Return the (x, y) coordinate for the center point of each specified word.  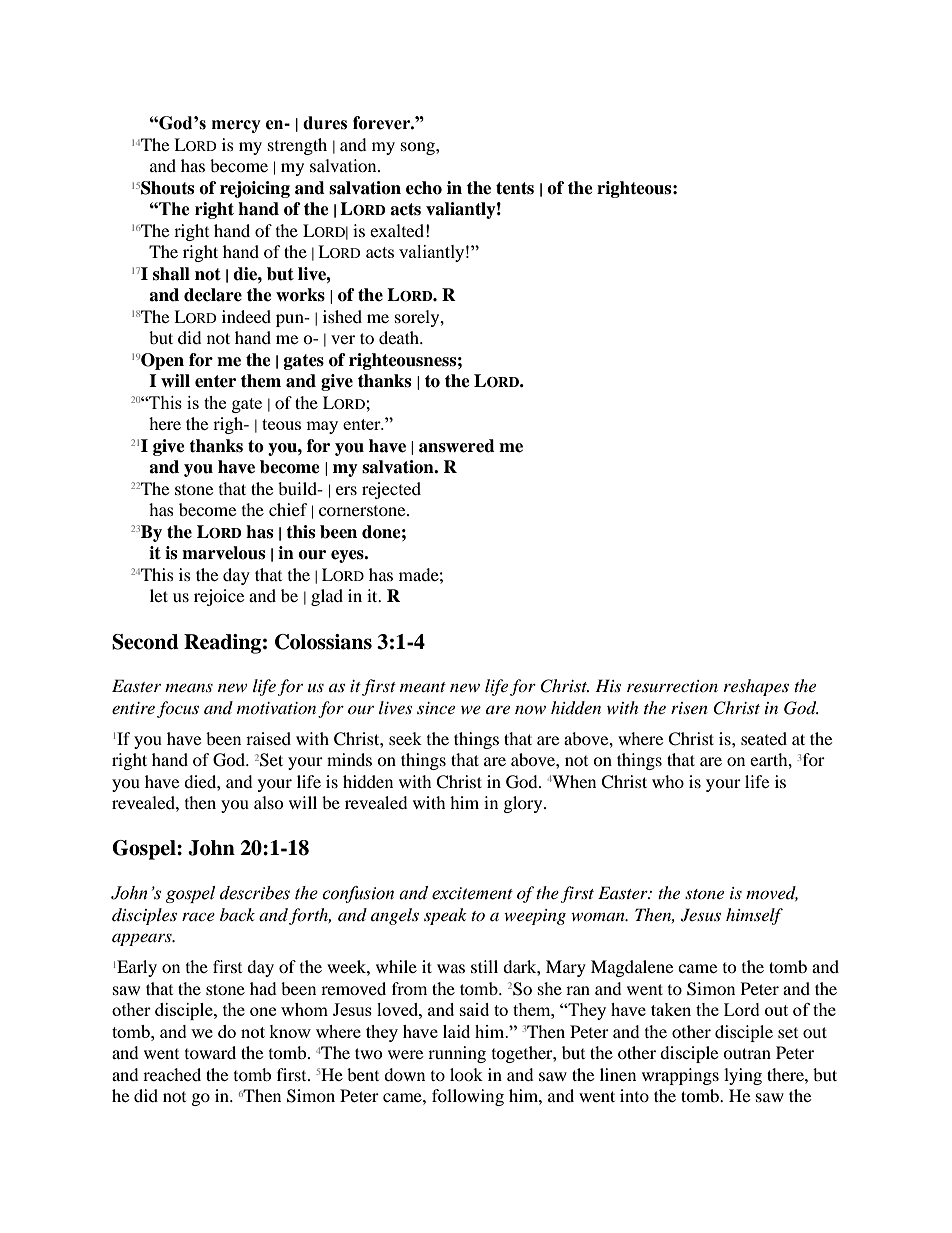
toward (210, 1052)
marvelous (223, 553)
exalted (397, 230)
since (436, 708)
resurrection (672, 686)
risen (689, 708)
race (198, 916)
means (189, 688)
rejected (391, 490)
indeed (246, 316)
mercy (236, 126)
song (419, 148)
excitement (472, 893)
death (400, 337)
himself (754, 916)
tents (515, 188)
